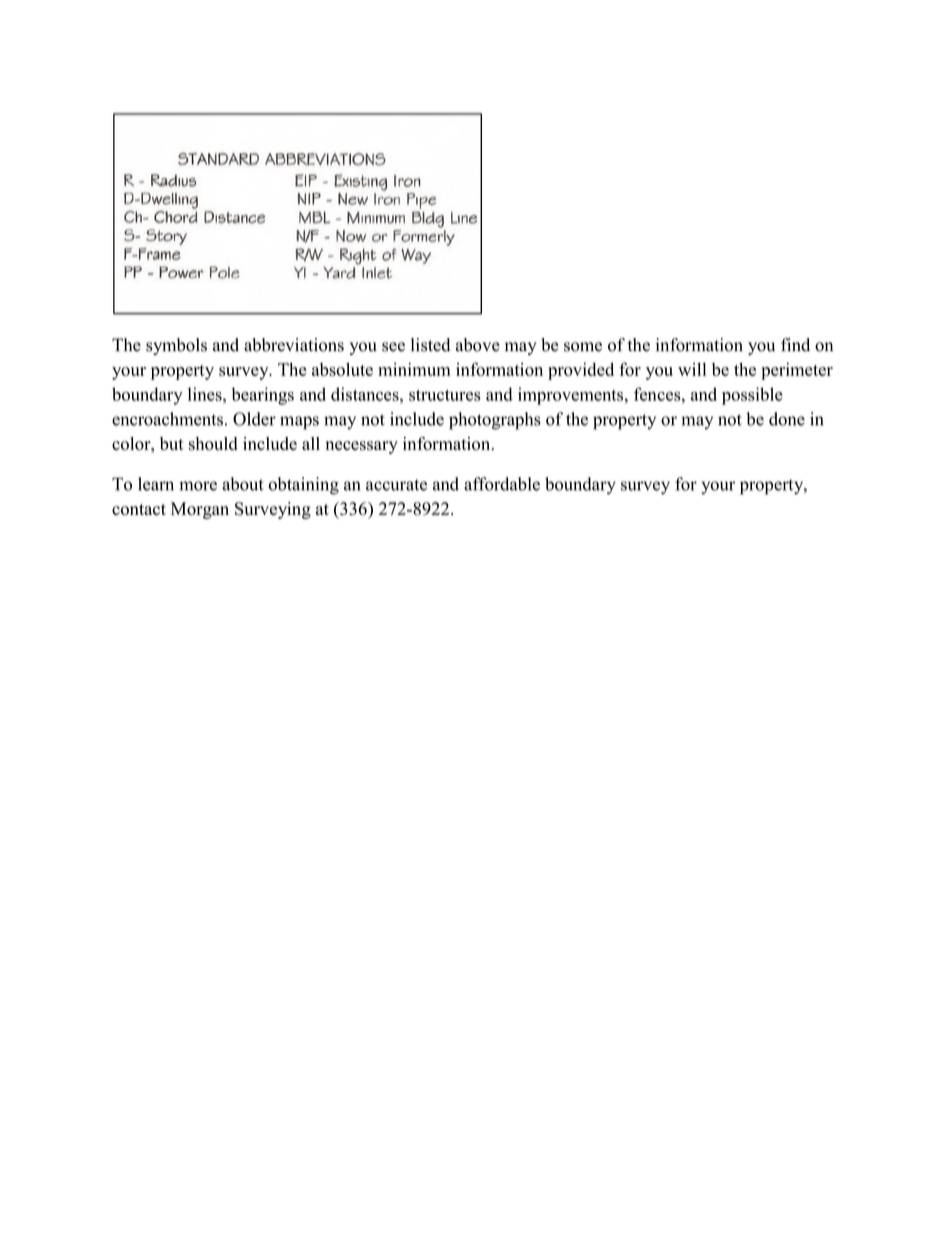  What do you see at coordinates (176, 346) in the document?
I see `symbols` at bounding box center [176, 346].
